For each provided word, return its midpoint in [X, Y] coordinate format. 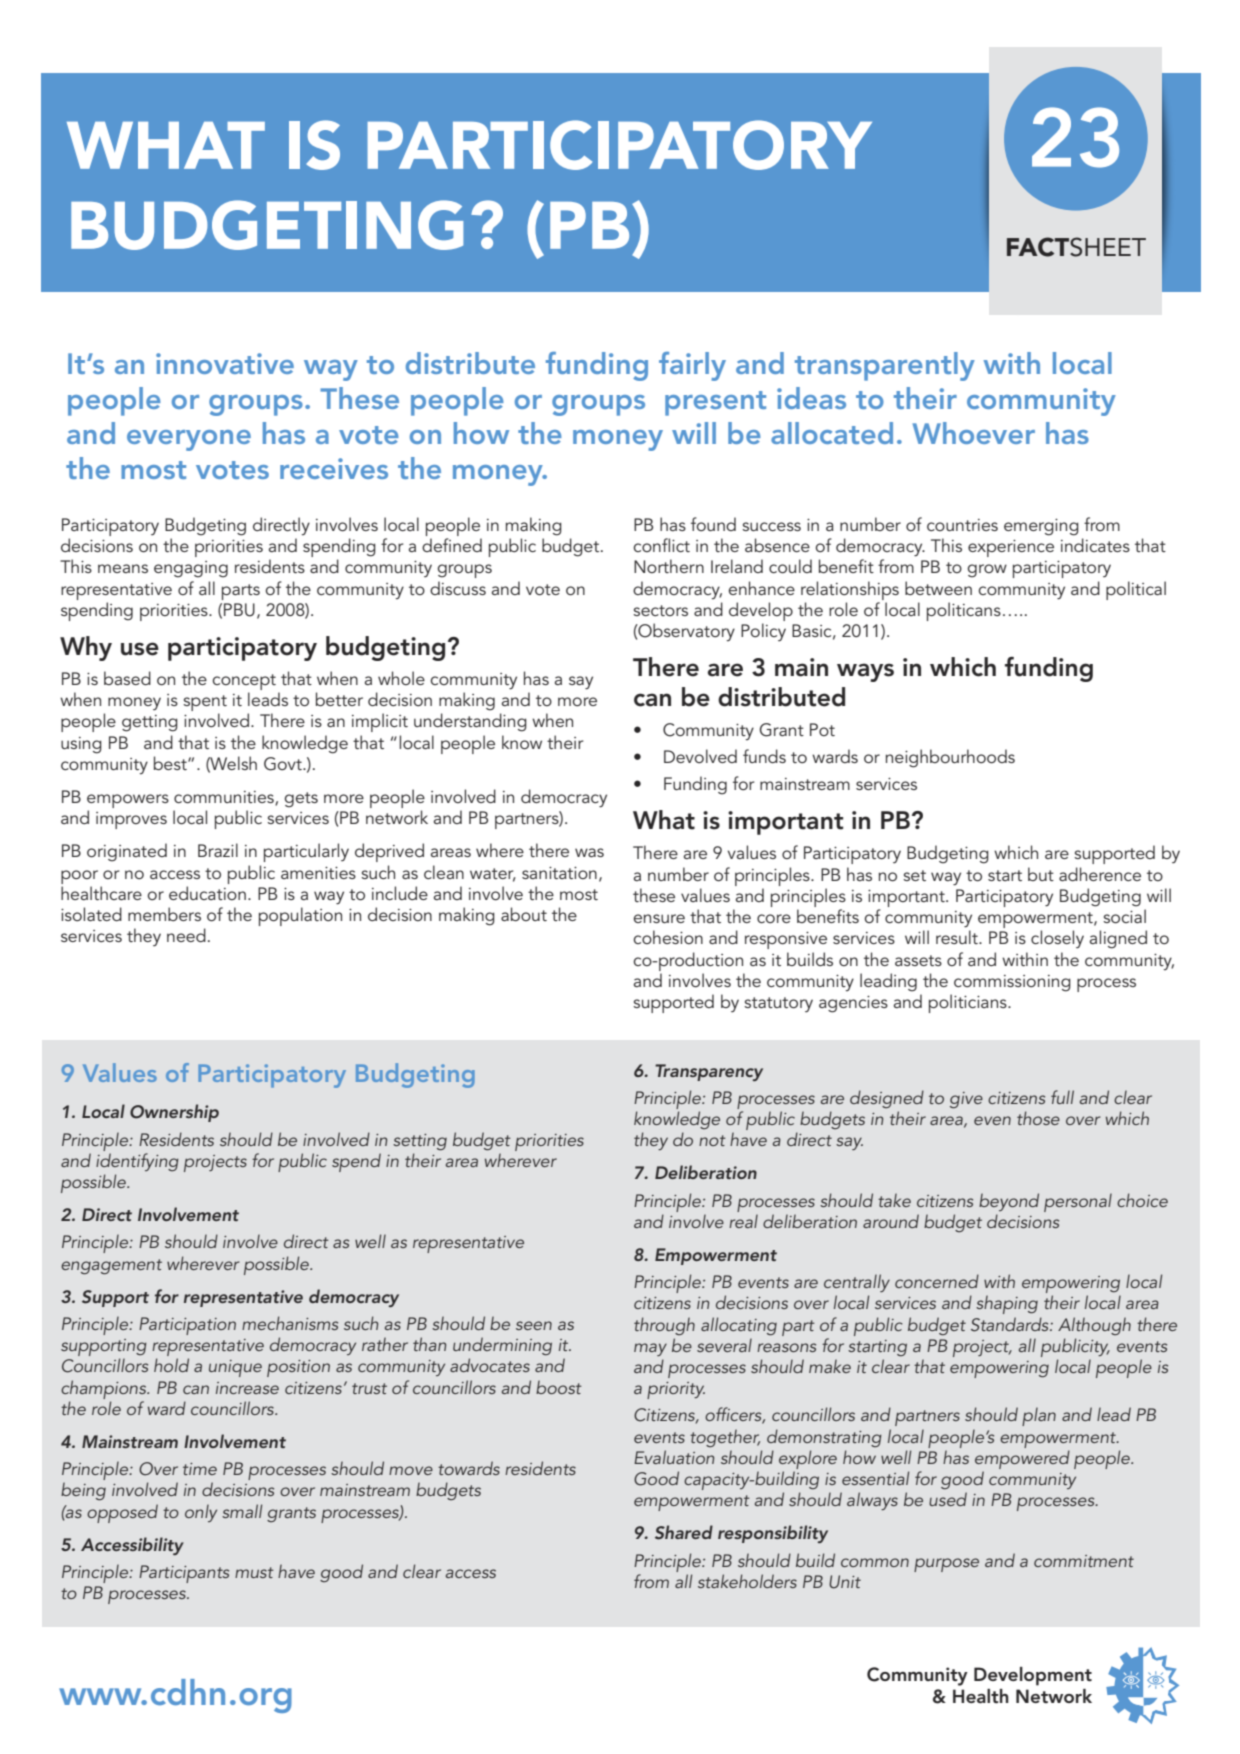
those [1038, 1118]
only [201, 1513]
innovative [225, 363]
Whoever [974, 433]
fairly [692, 366]
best [171, 763]
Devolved [700, 756]
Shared [684, 1532]
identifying [137, 1162]
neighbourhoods [950, 758]
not [712, 1140]
